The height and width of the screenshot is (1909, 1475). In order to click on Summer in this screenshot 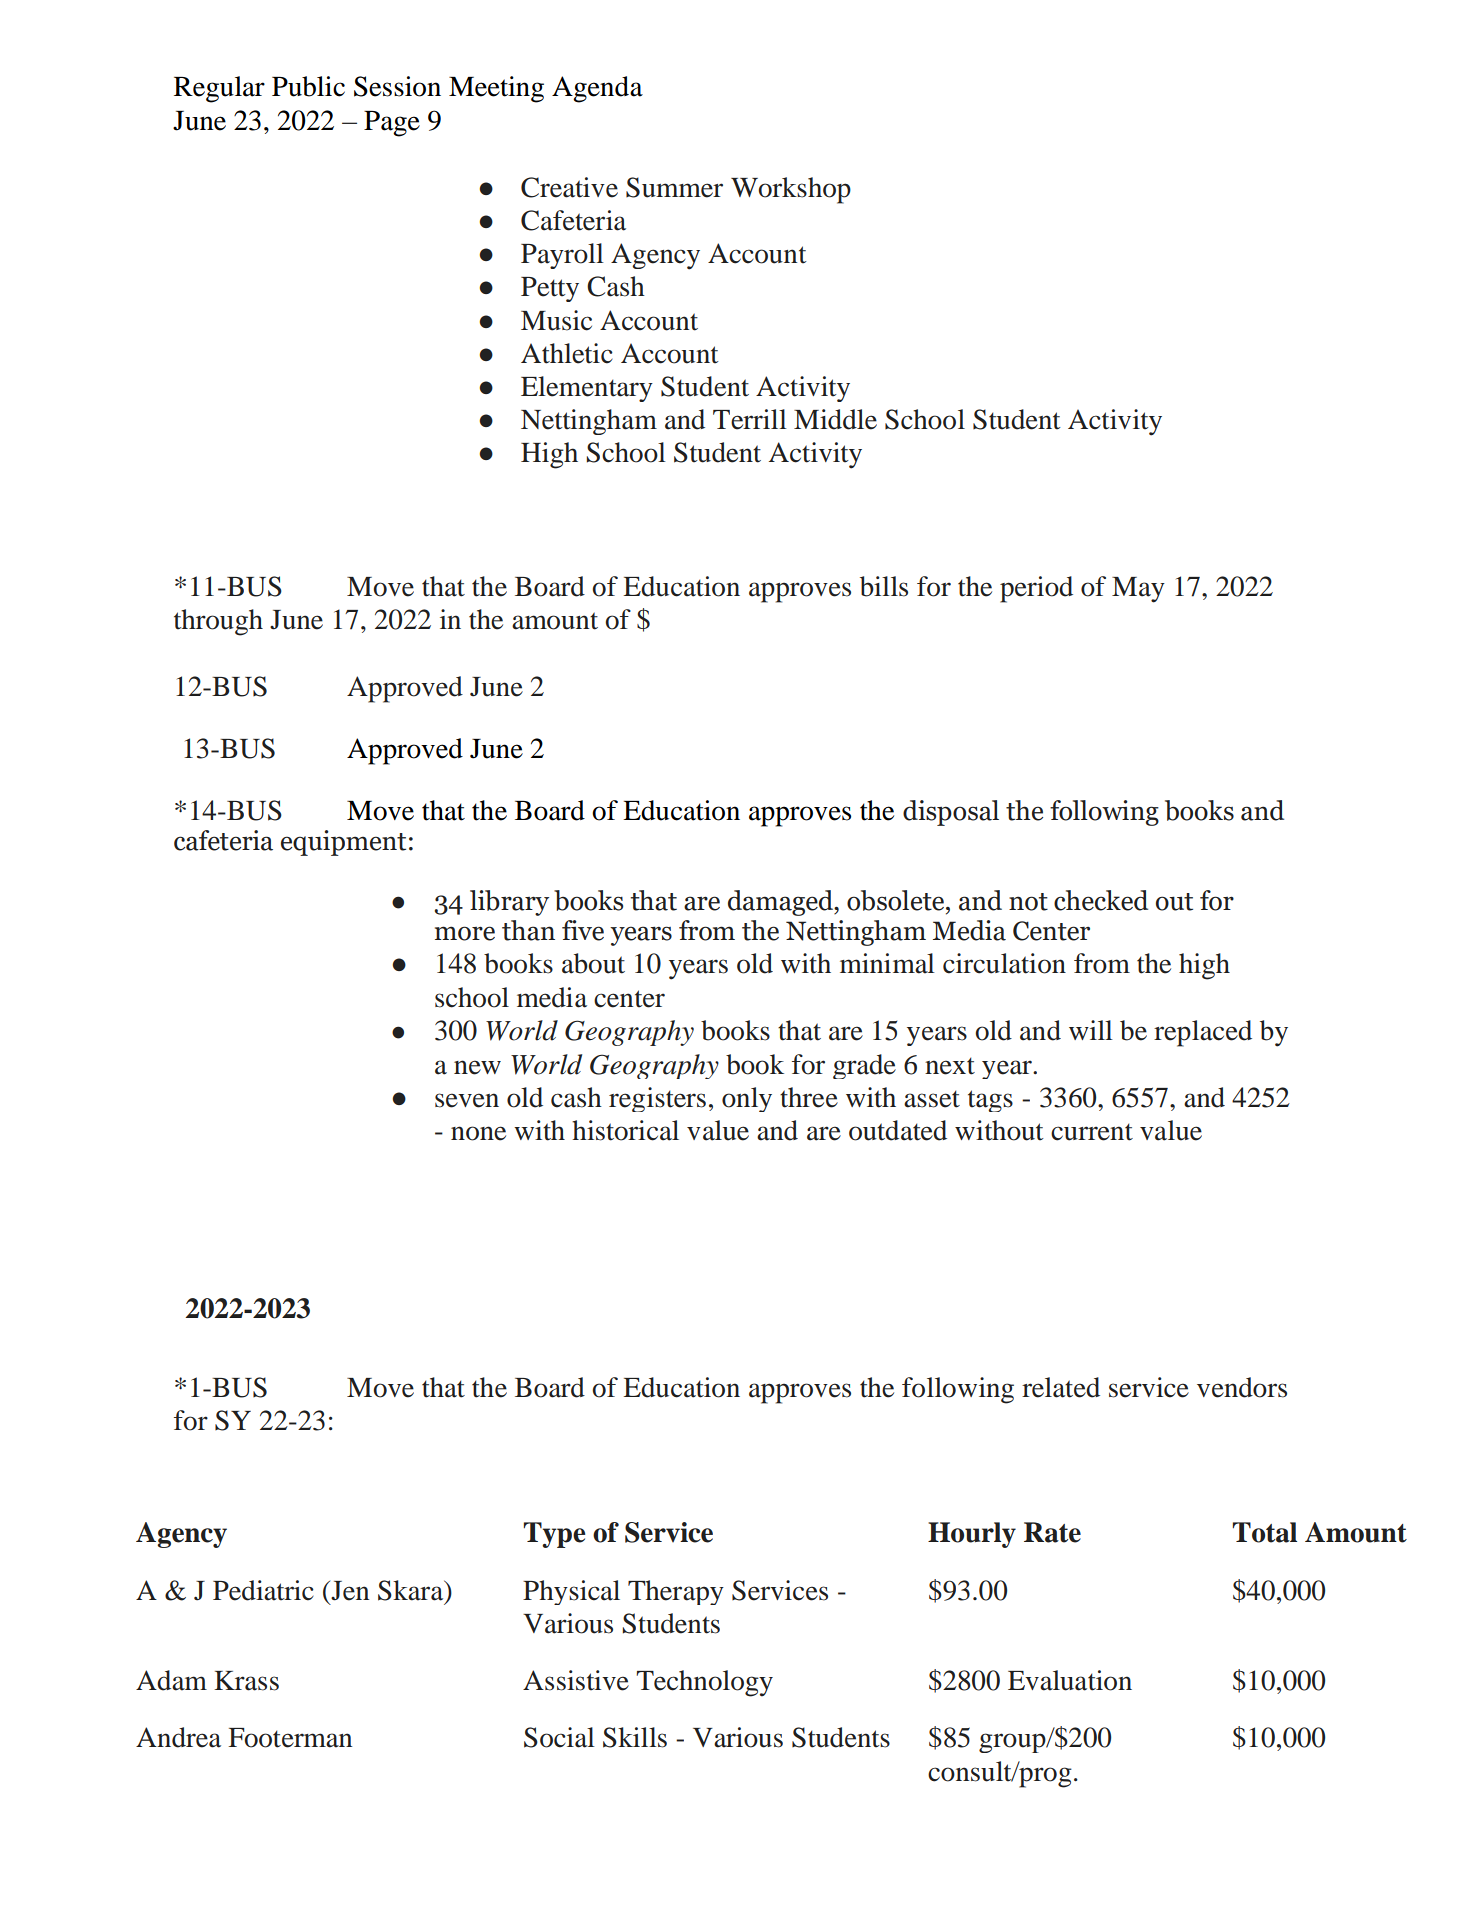, I will do `click(674, 187)`.
